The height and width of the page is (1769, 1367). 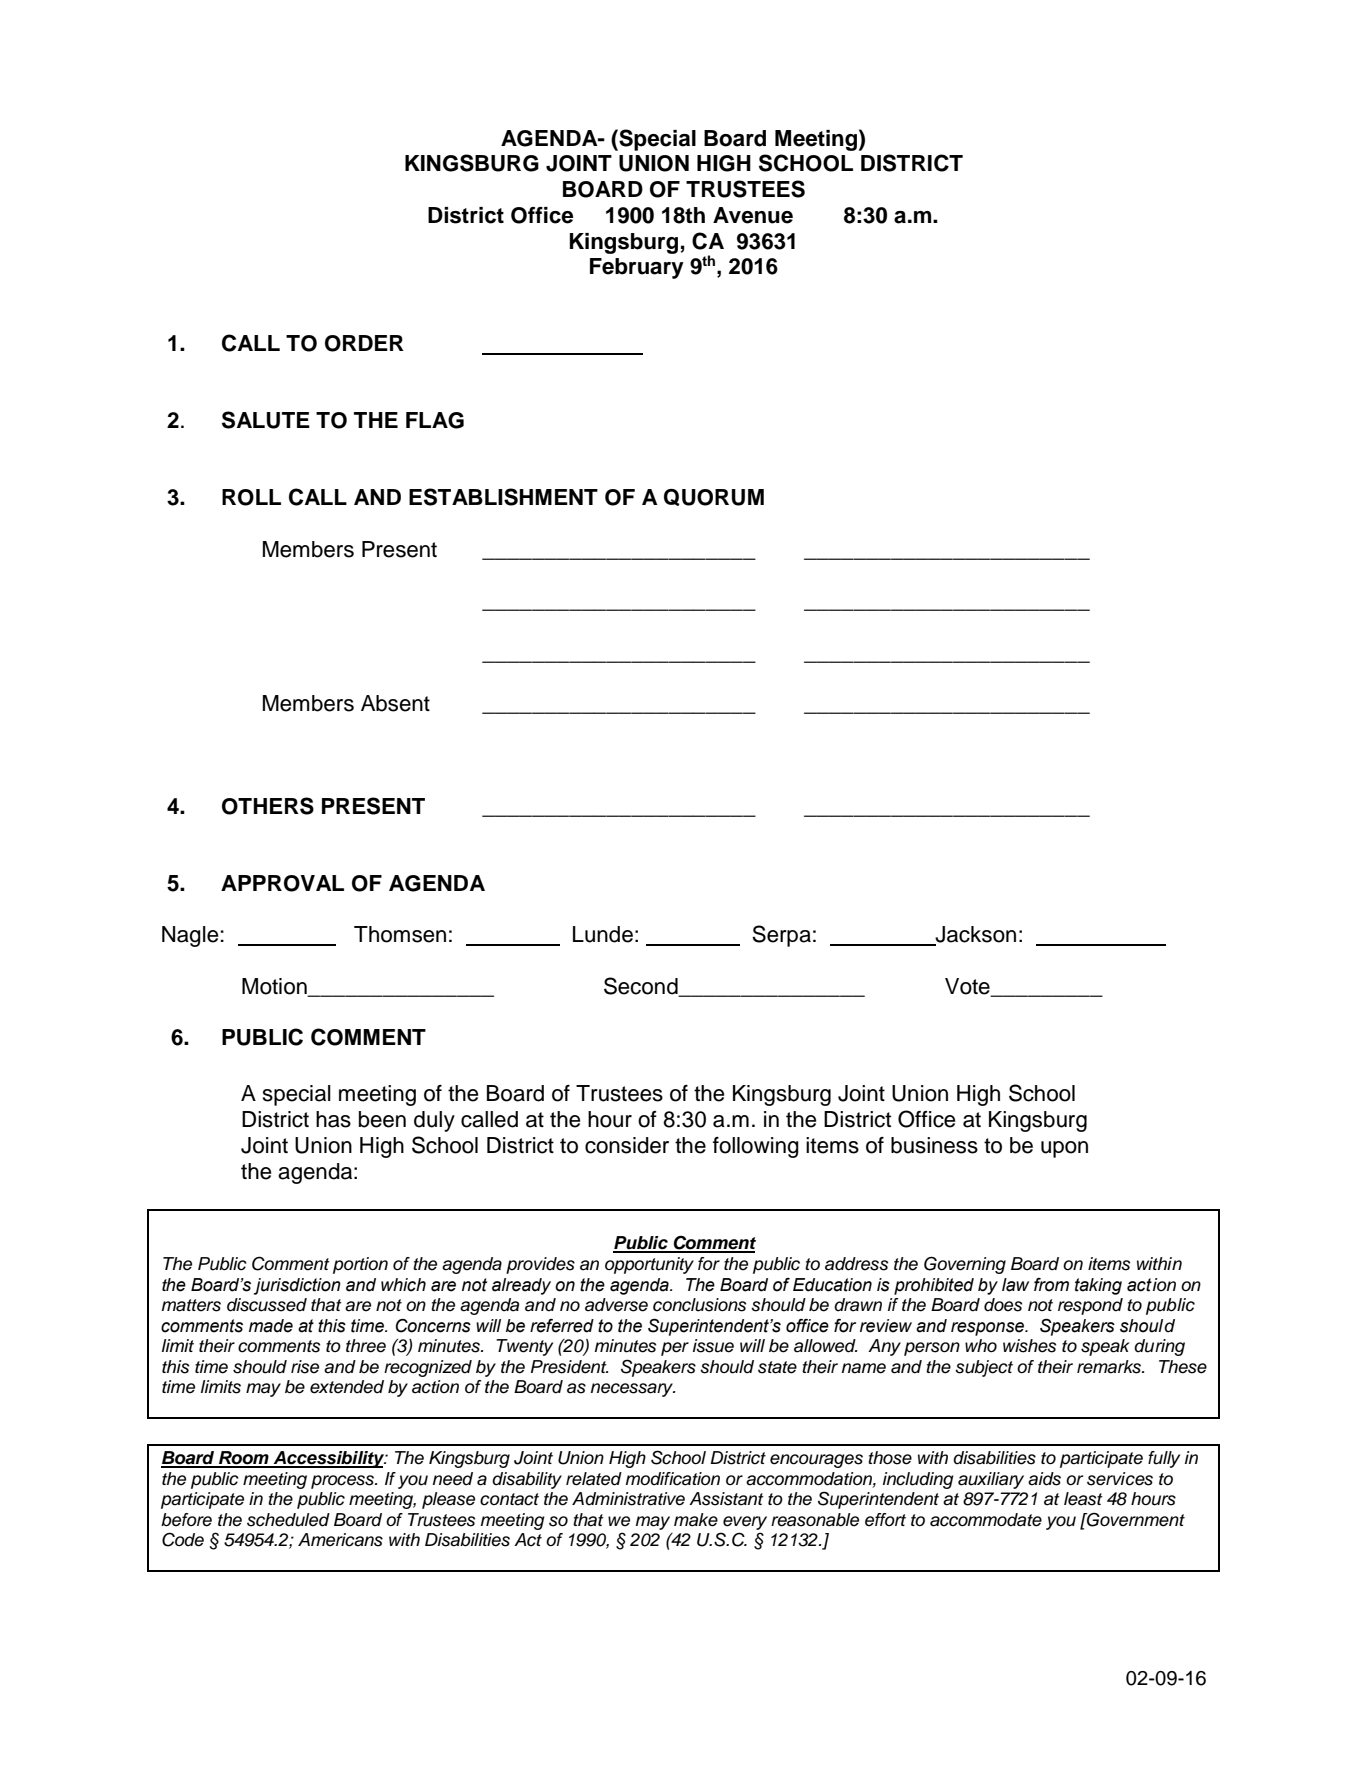 What do you see at coordinates (395, 703) in the page?
I see `Absent` at bounding box center [395, 703].
